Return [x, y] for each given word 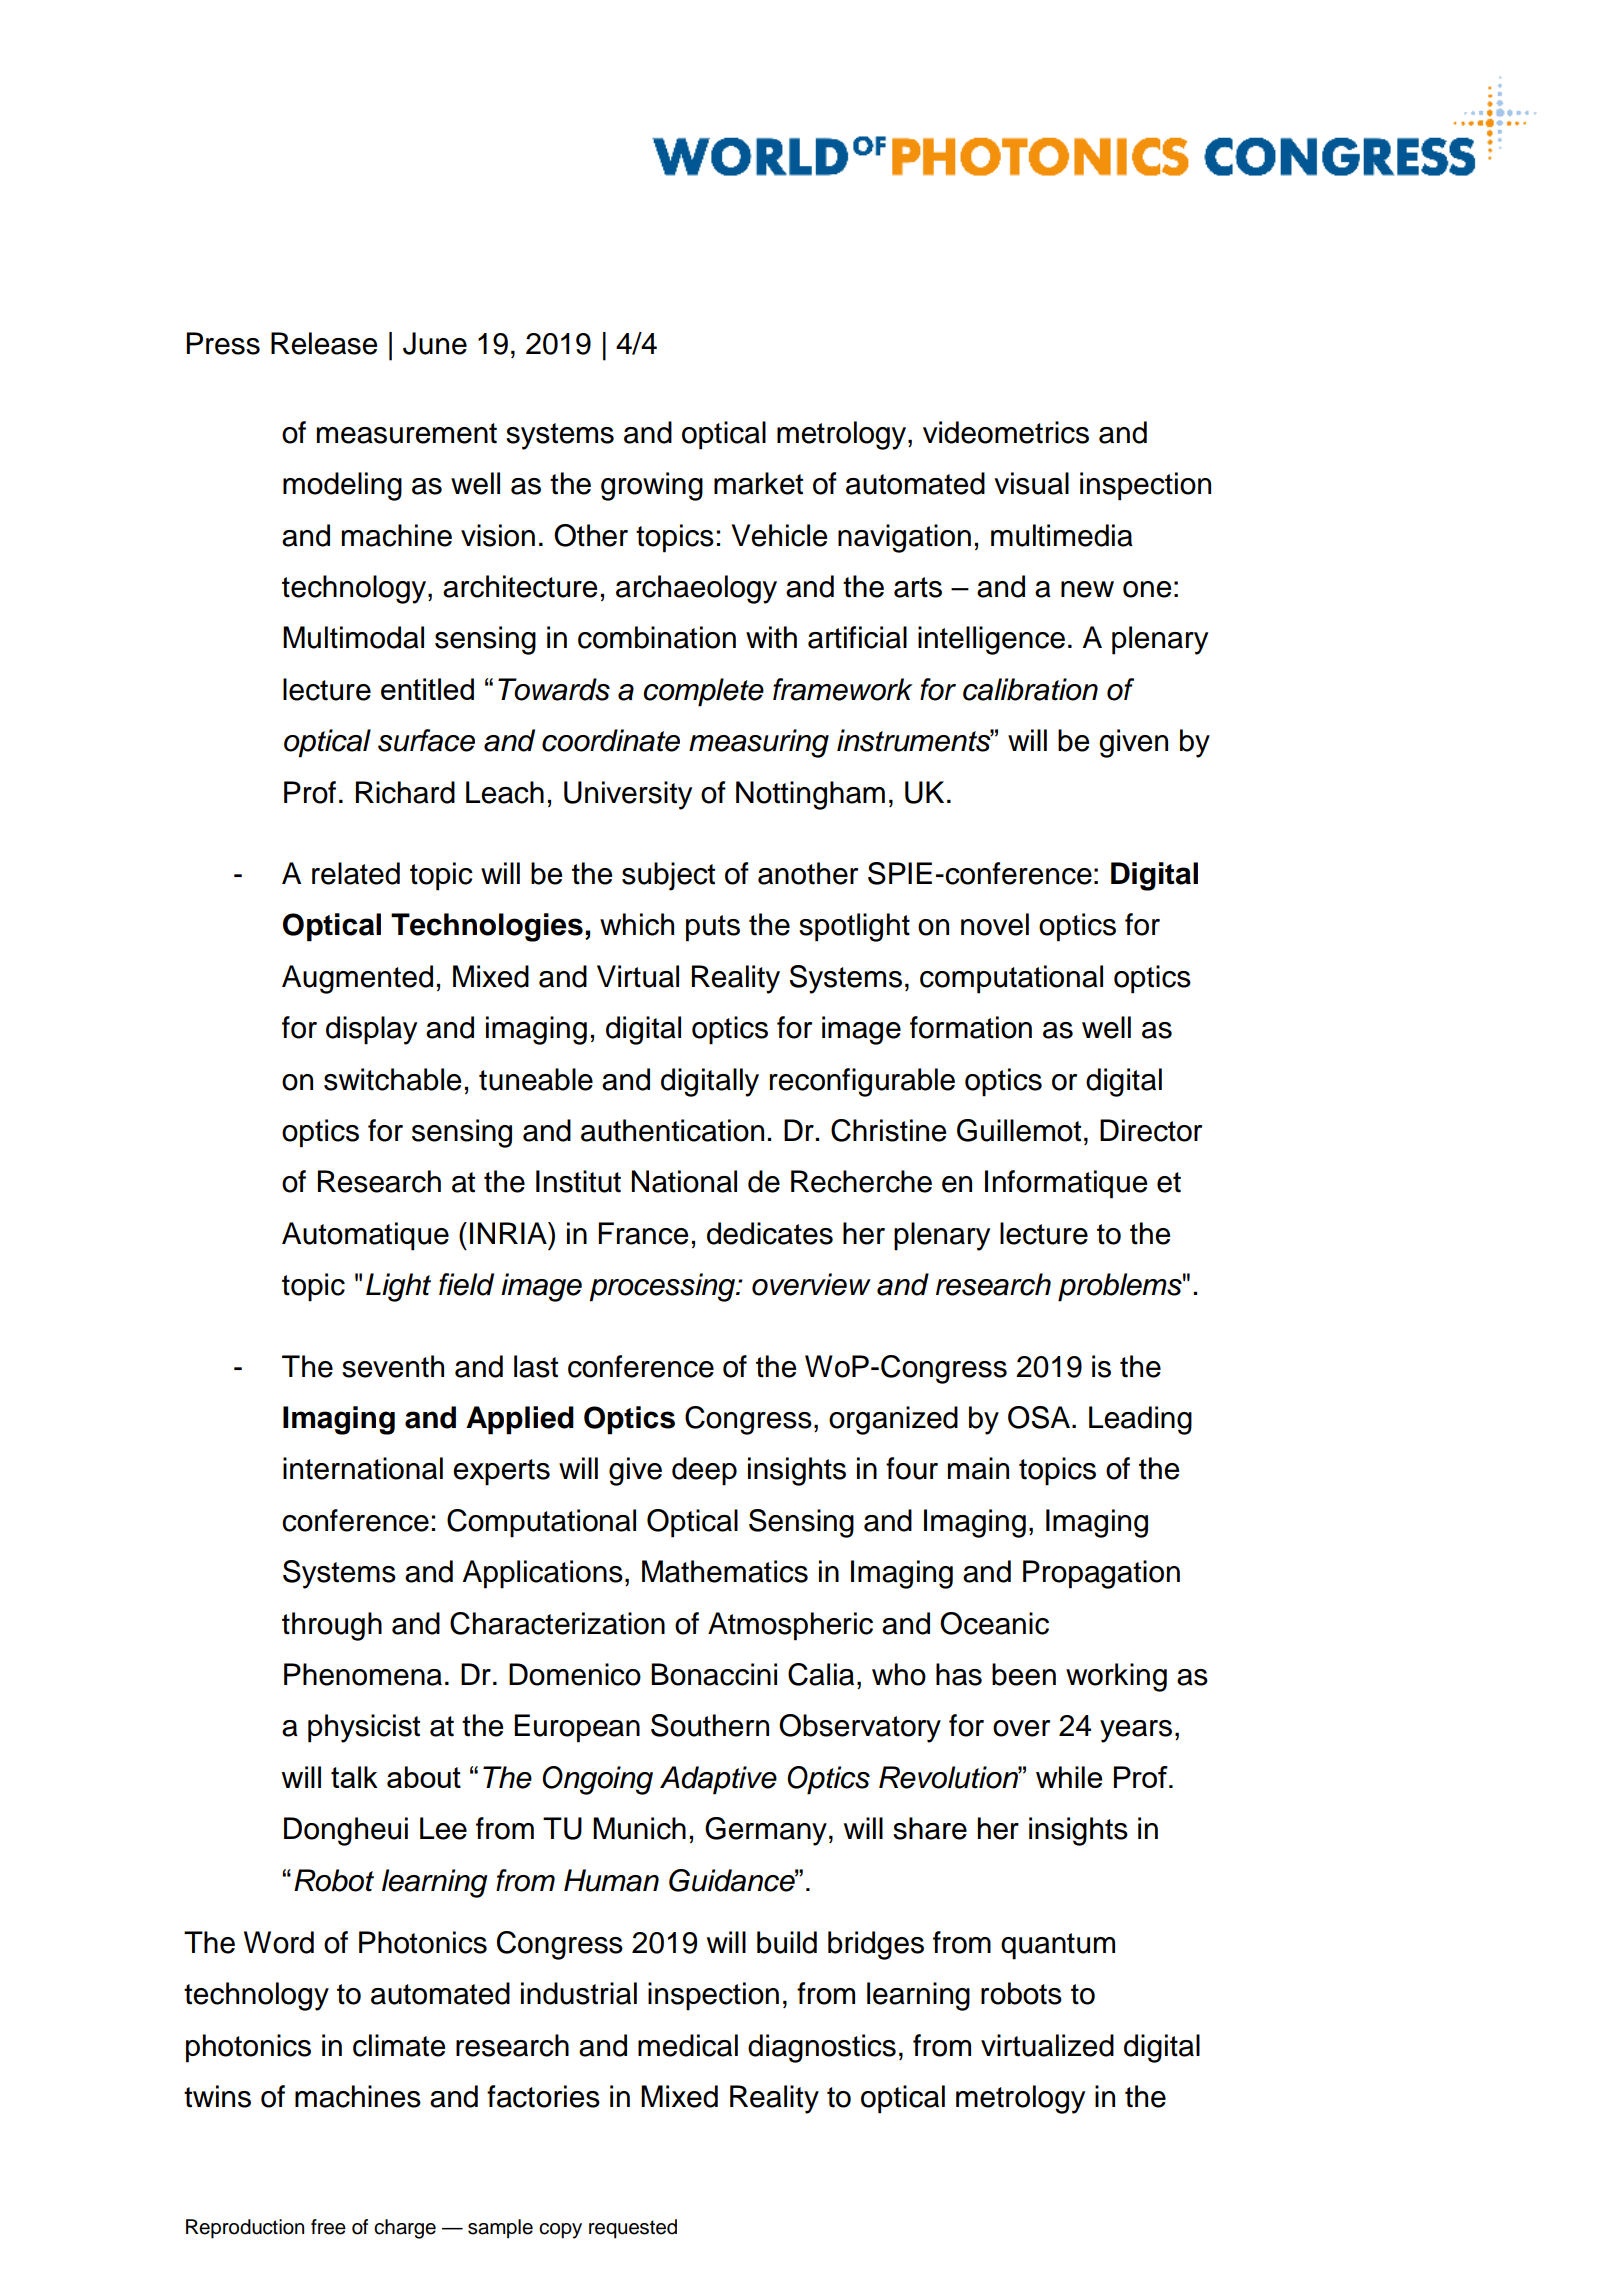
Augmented [357, 979]
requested [633, 2229]
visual [1031, 483]
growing [652, 486]
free [328, 2227]
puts [713, 928]
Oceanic [994, 1623]
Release [324, 343]
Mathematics [725, 1571]
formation [971, 1027]
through [332, 1626]
